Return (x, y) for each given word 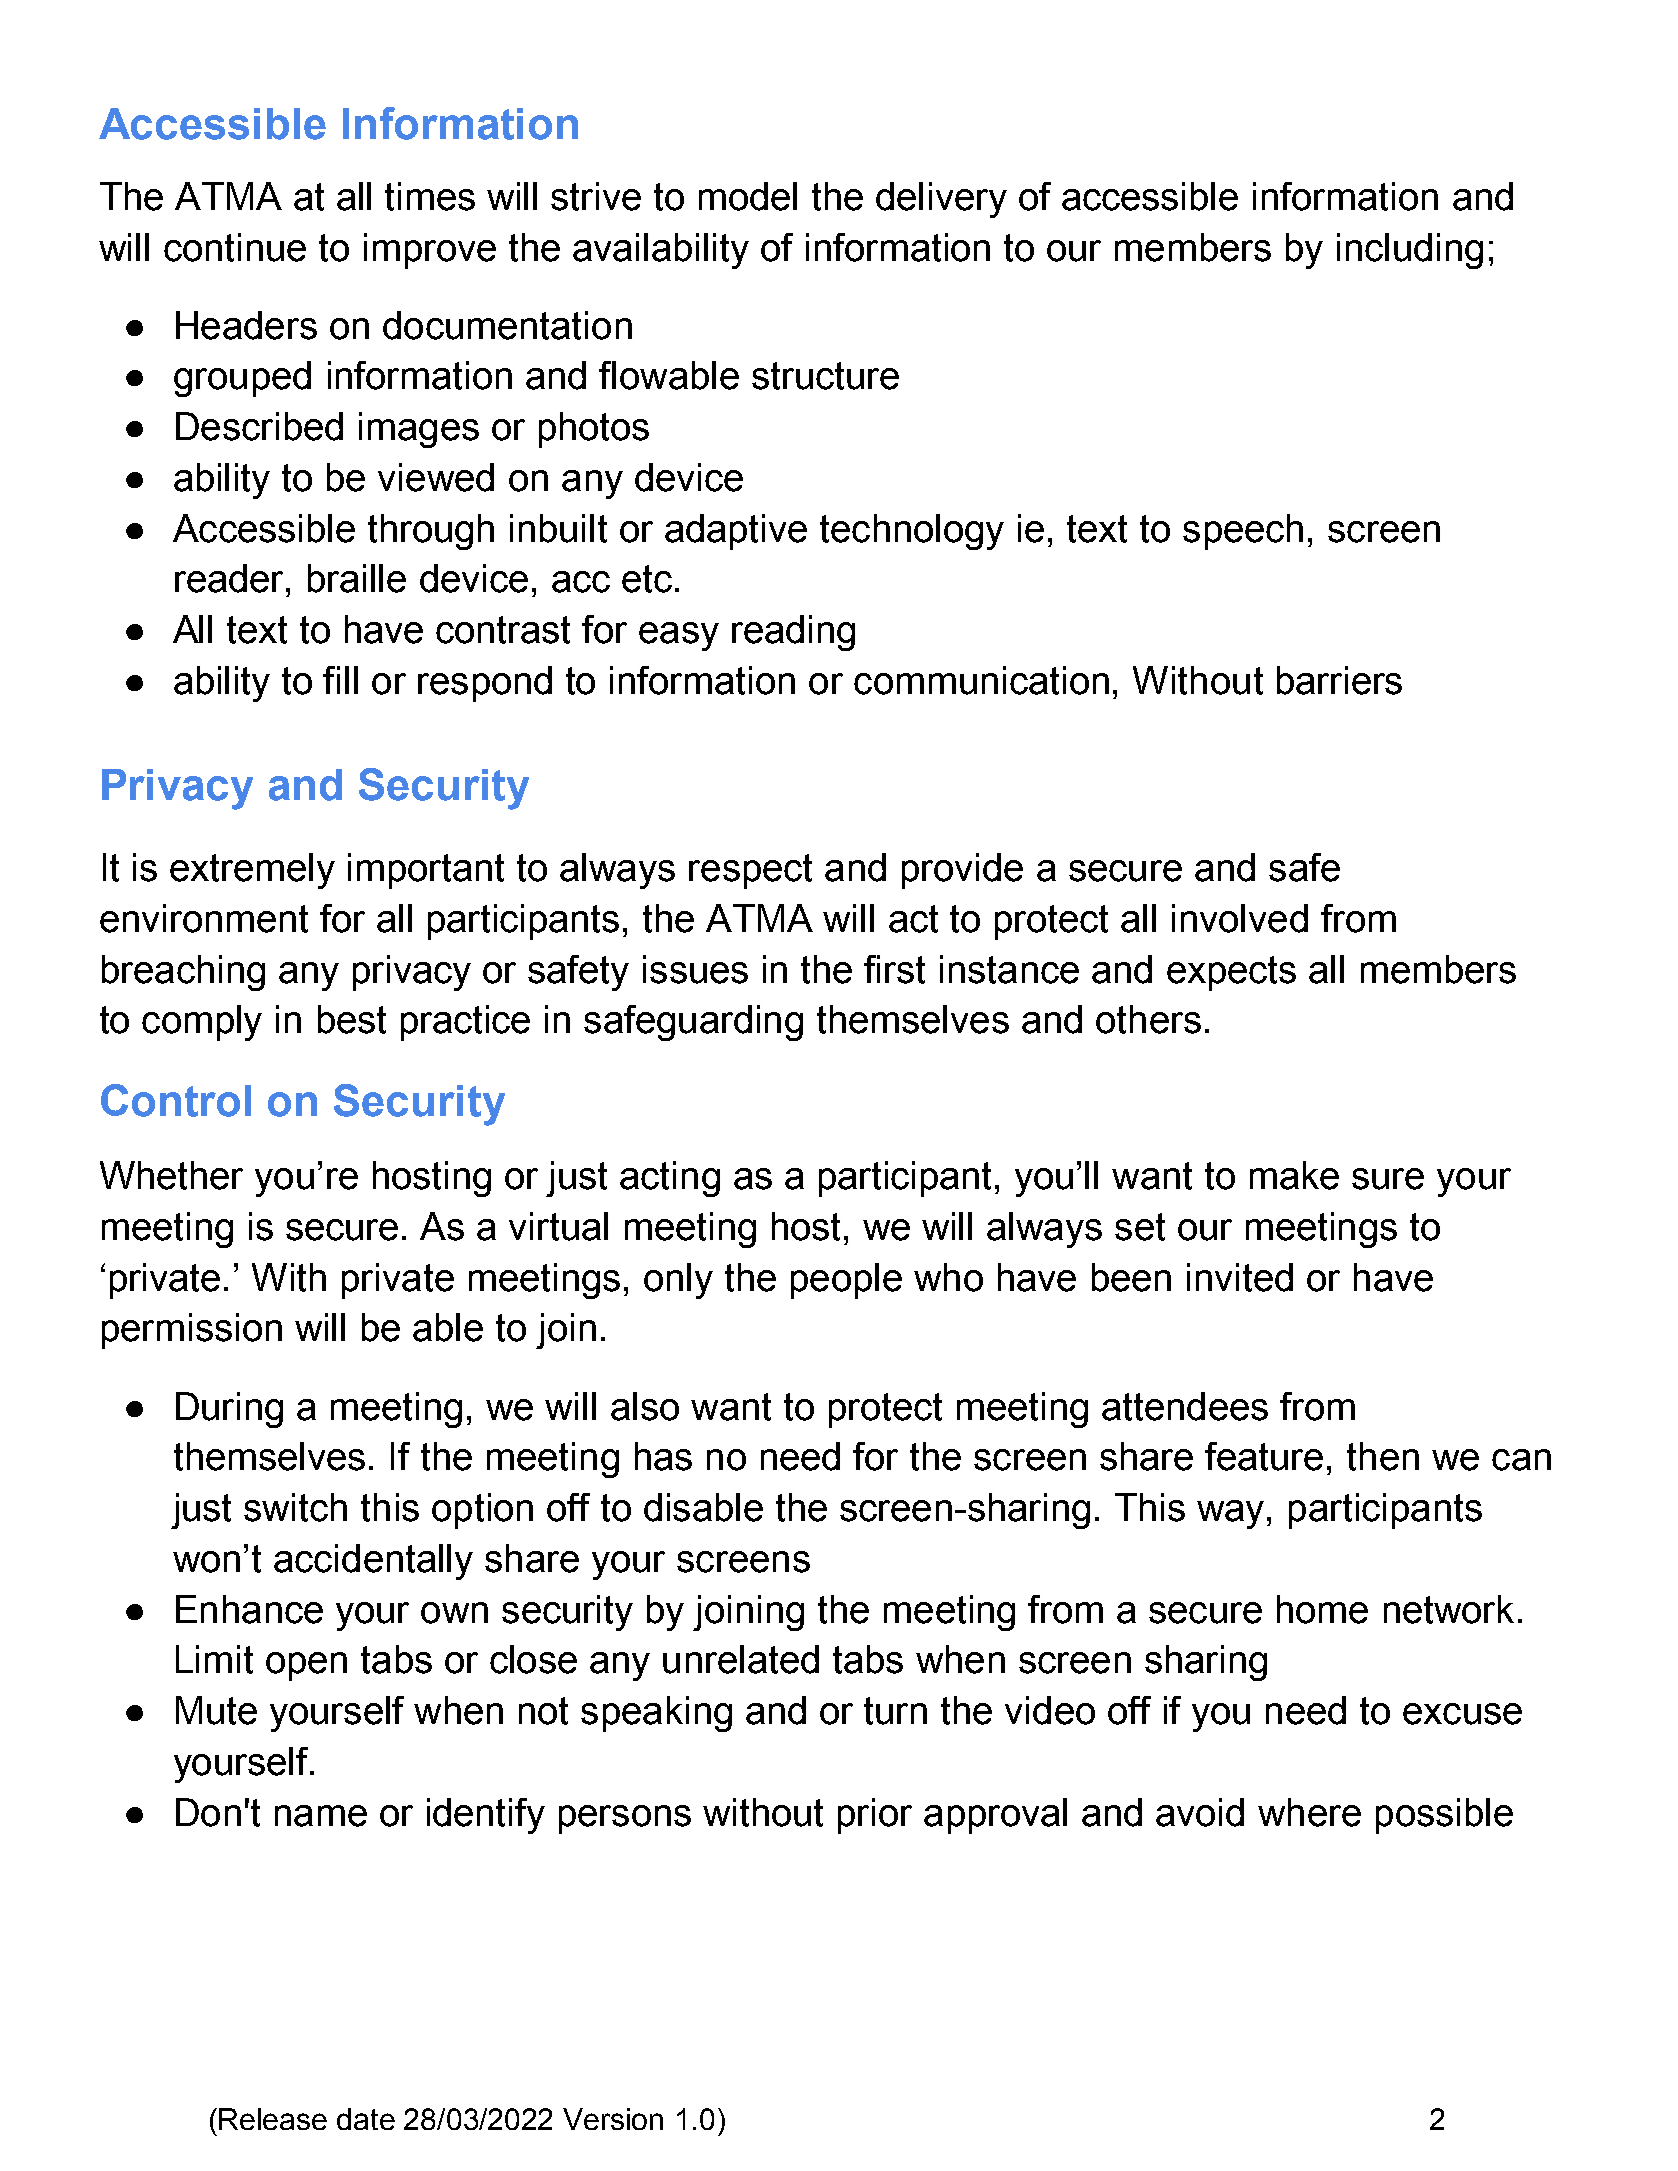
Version (613, 2119)
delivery (941, 200)
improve (430, 251)
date (366, 2119)
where (1309, 1812)
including (1410, 251)
